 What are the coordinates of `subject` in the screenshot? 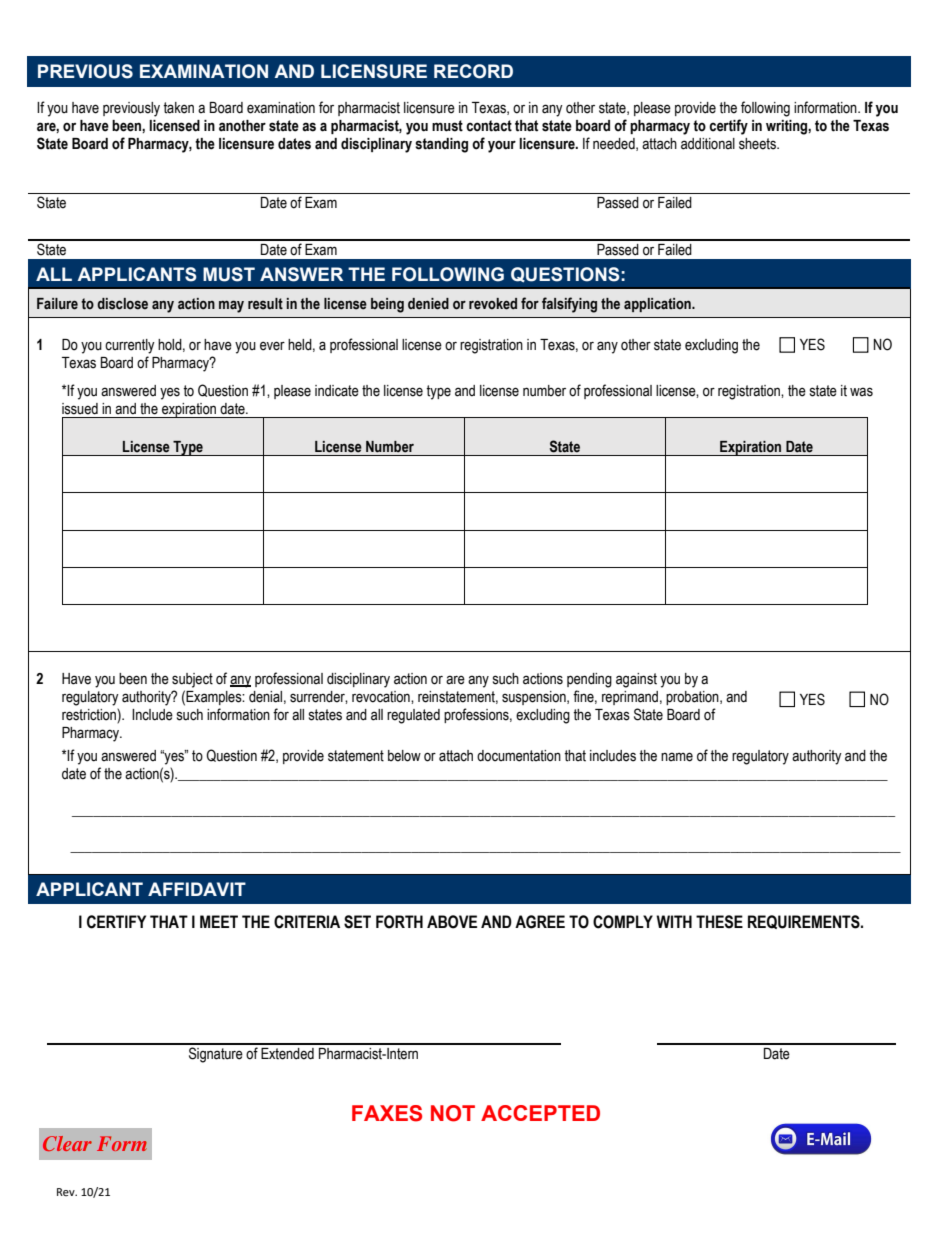 It's located at (192, 680).
